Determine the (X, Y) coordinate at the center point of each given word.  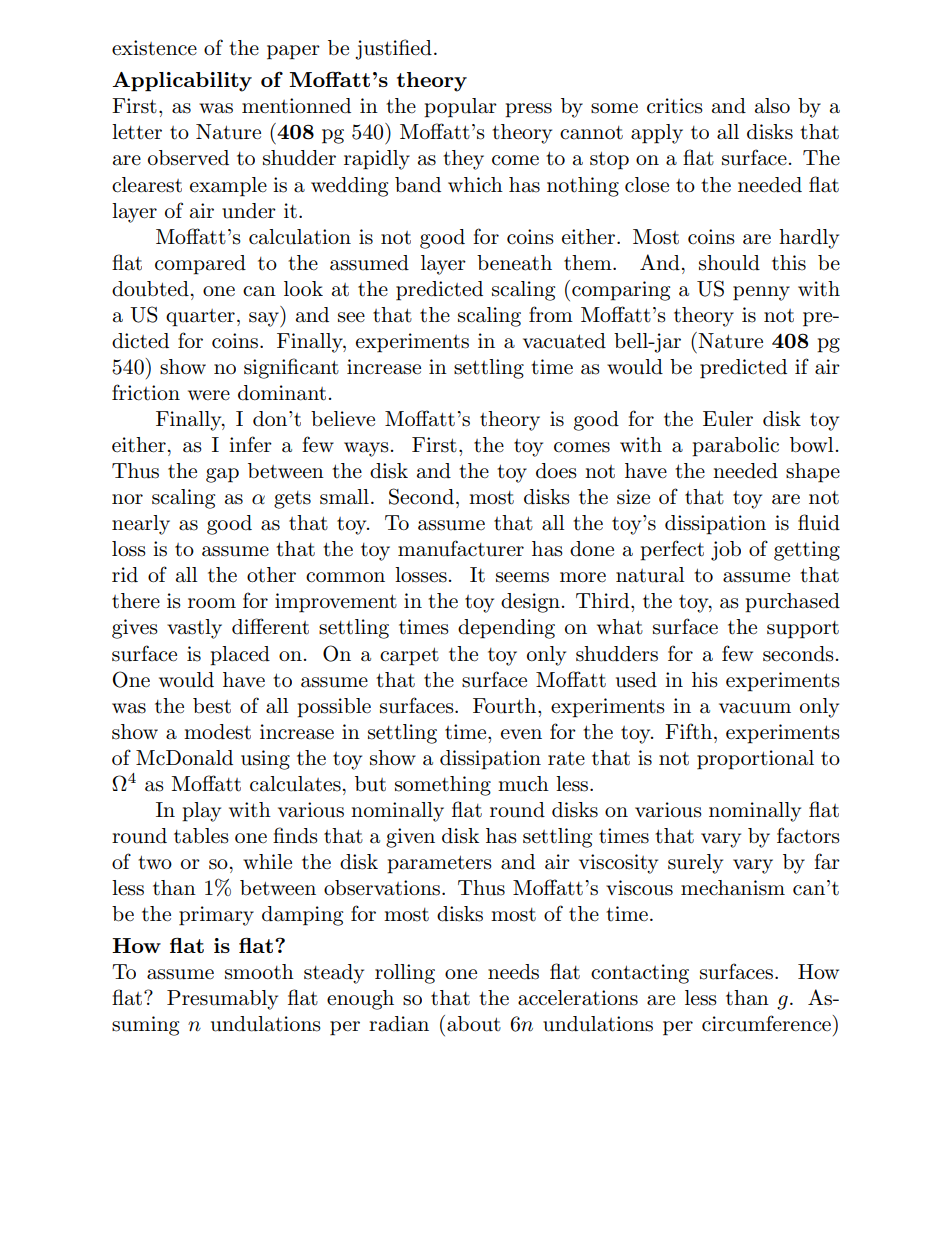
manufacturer (461, 548)
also (772, 106)
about (474, 1024)
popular (460, 108)
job (726, 551)
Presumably (222, 1000)
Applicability (182, 82)
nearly (141, 525)
